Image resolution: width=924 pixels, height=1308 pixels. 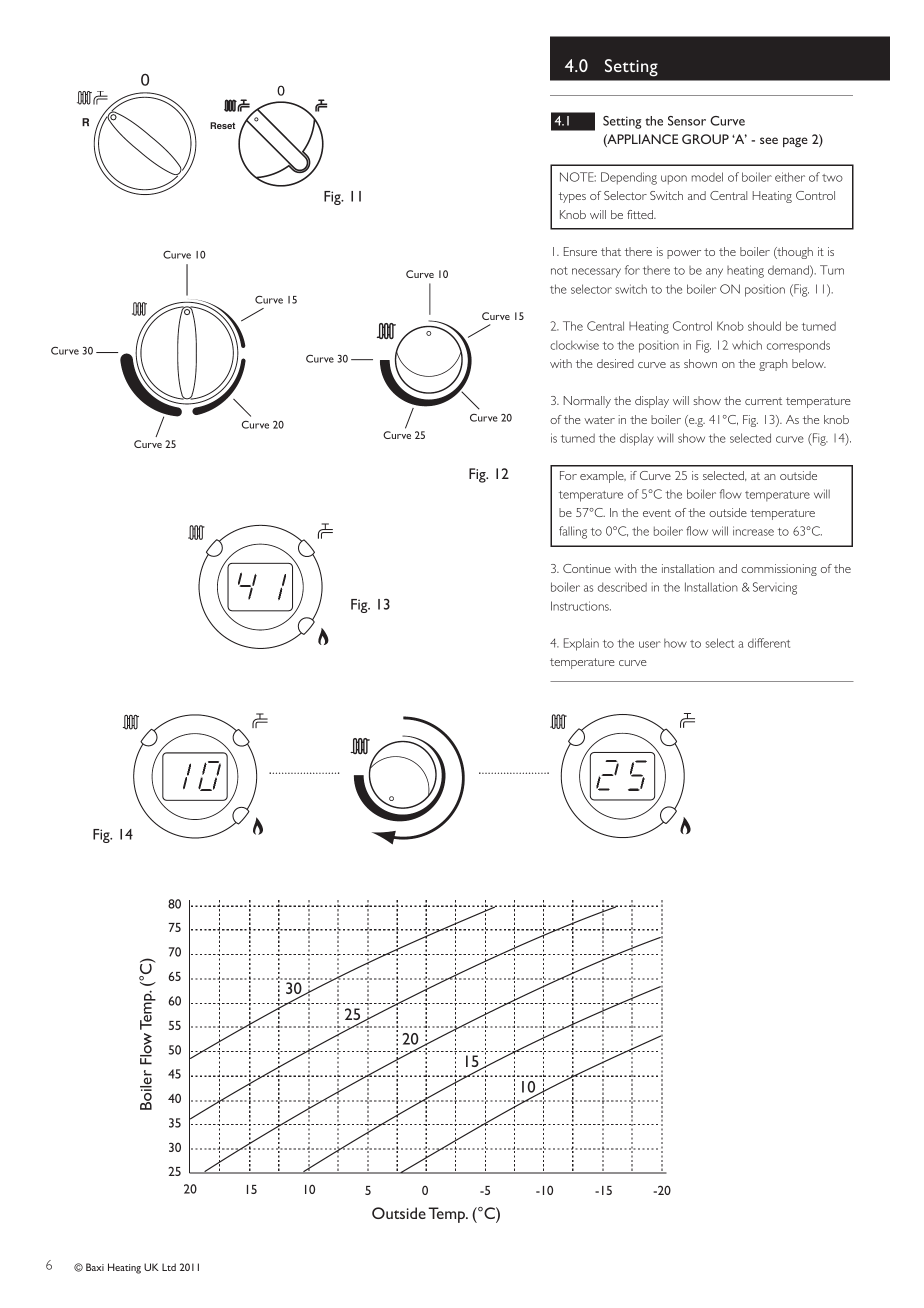 I want to click on Ltd, so click(x=169, y=1267).
